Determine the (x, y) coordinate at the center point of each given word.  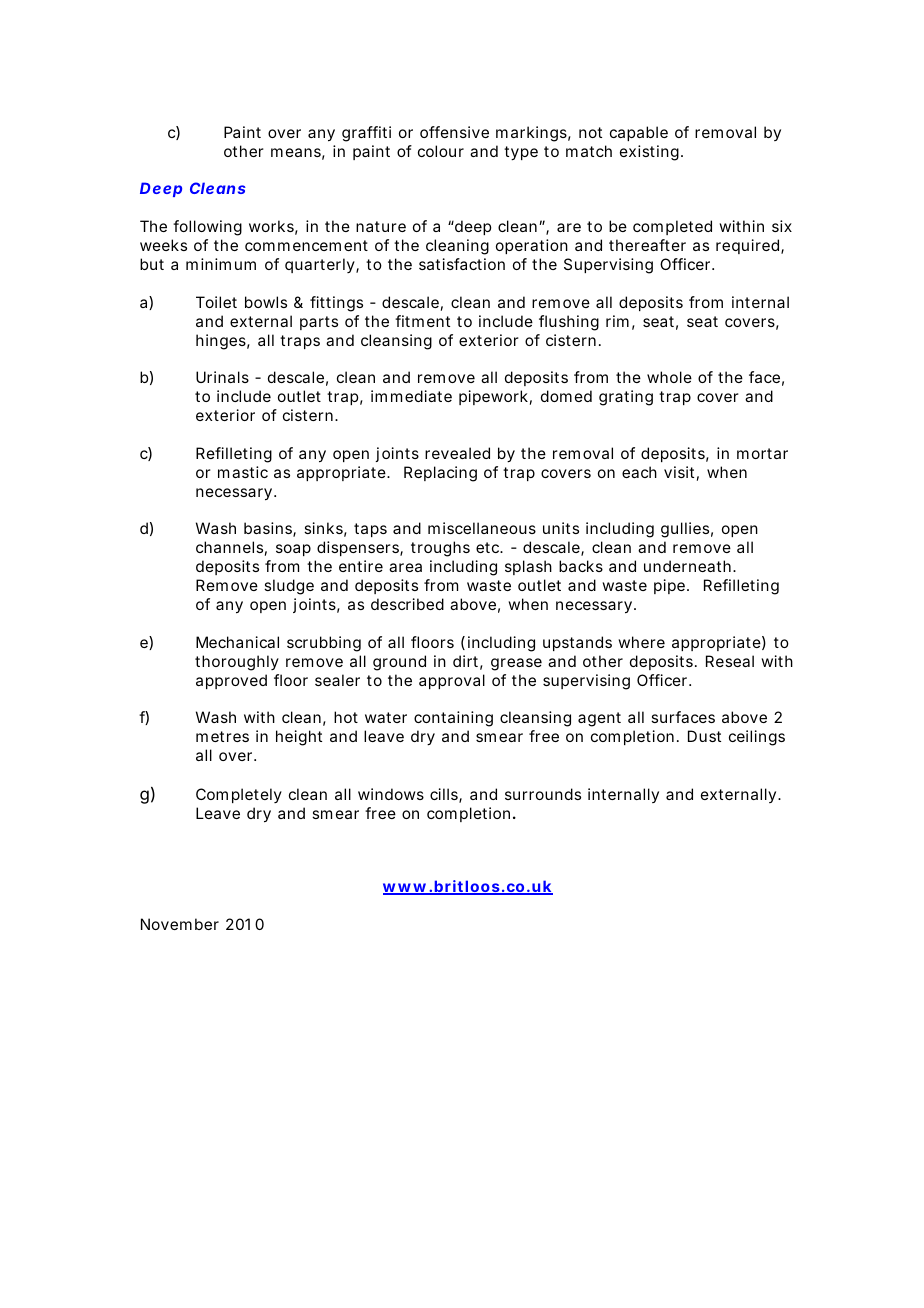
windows (391, 794)
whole (669, 377)
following (207, 228)
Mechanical (237, 642)
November (180, 924)
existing (649, 153)
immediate (411, 396)
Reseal (730, 661)
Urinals (222, 377)
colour (441, 151)
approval (452, 681)
